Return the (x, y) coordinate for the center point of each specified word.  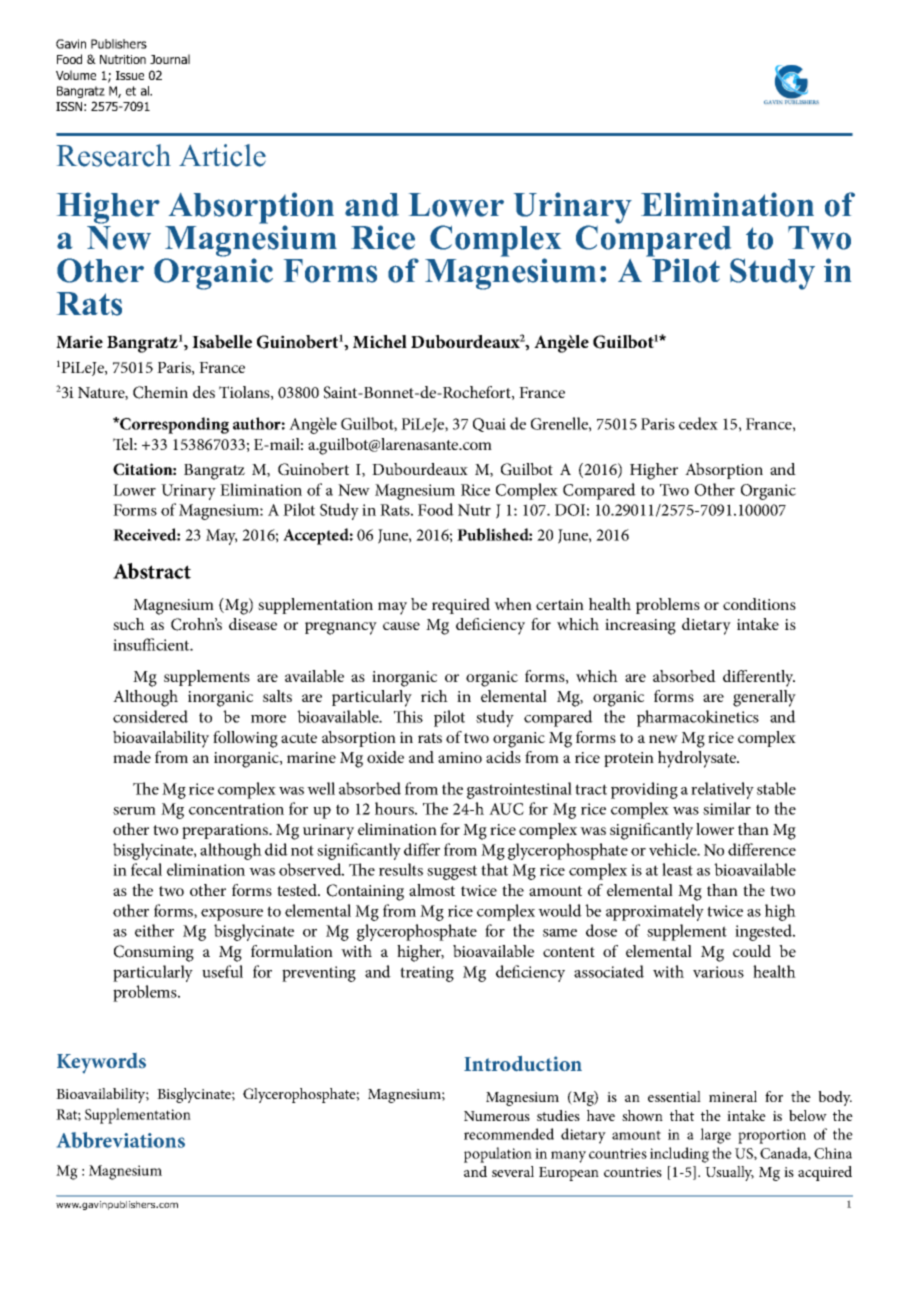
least (677, 869)
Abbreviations (121, 1140)
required (461, 606)
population (498, 1155)
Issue (130, 75)
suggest (452, 872)
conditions (759, 604)
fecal (146, 869)
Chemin (160, 392)
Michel (380, 341)
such (129, 624)
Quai (489, 425)
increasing (640, 627)
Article (222, 155)
